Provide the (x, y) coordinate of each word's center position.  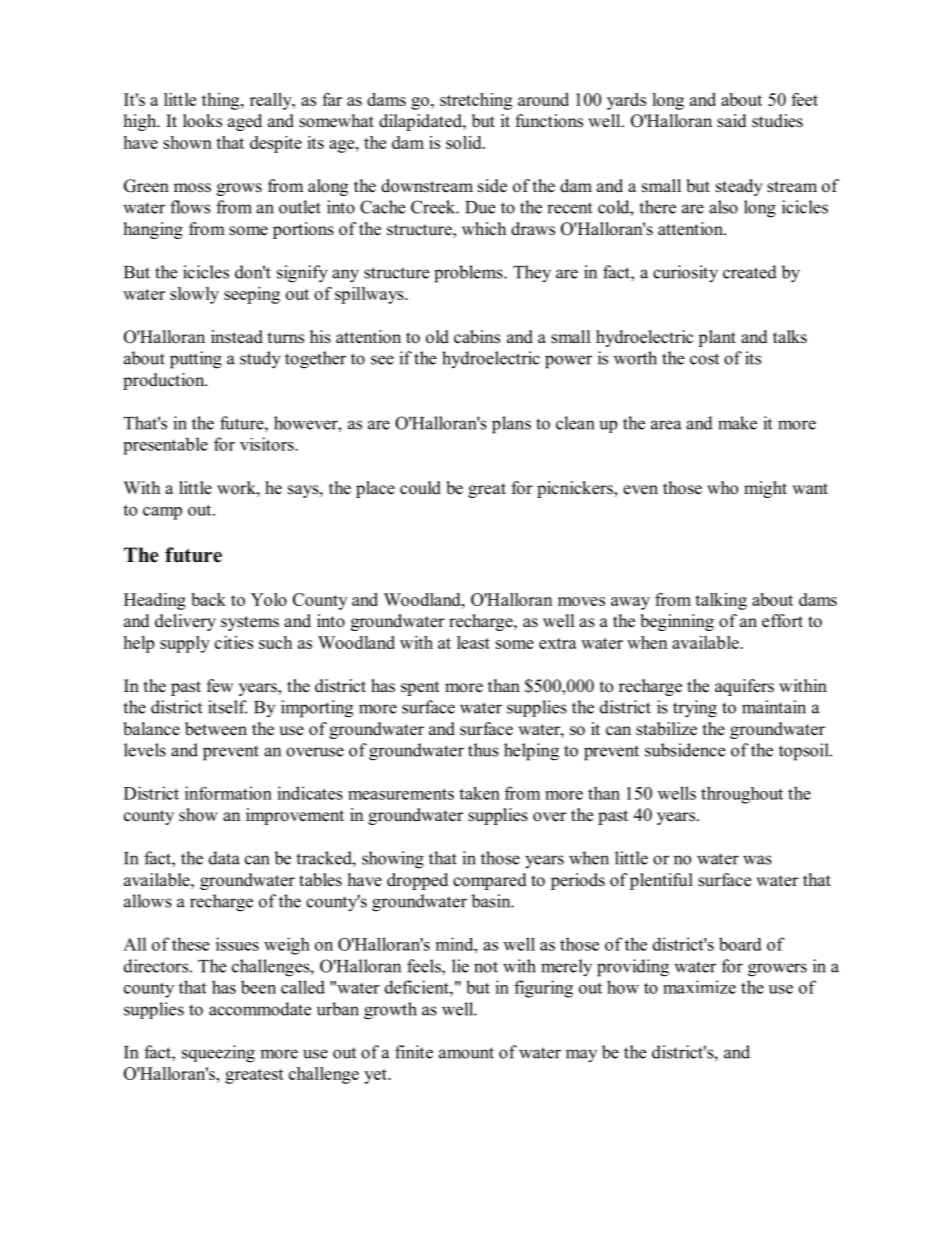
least (473, 642)
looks (202, 121)
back (208, 599)
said (732, 121)
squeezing (218, 1054)
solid (465, 142)
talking (721, 601)
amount (466, 1053)
